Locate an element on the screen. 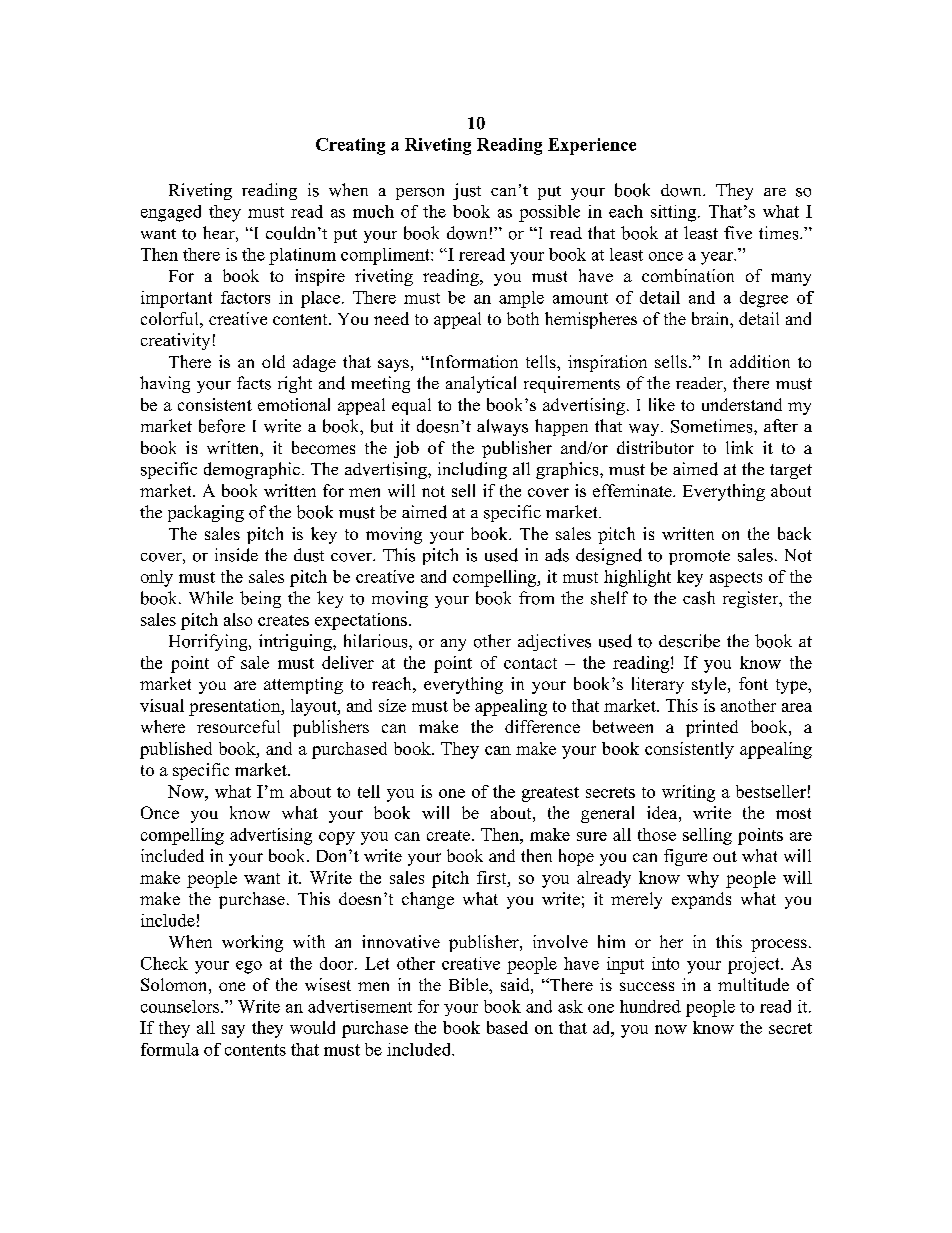 The height and width of the screenshot is (1233, 952). just is located at coordinates (467, 191).
